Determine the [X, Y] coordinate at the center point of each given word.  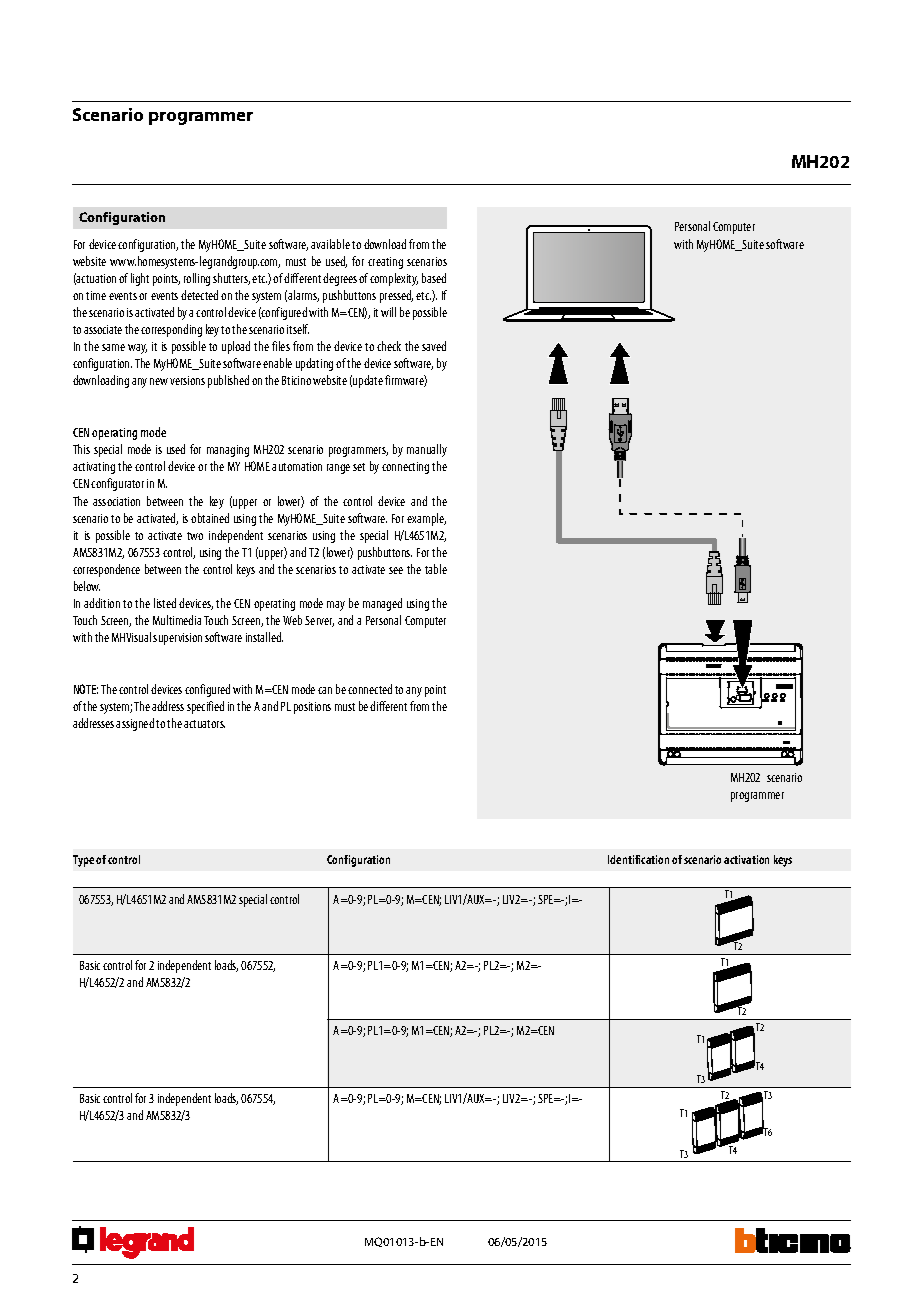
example [426, 519]
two [195, 536]
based [434, 278]
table [436, 569]
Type [83, 861]
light [140, 279]
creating [385, 263]
